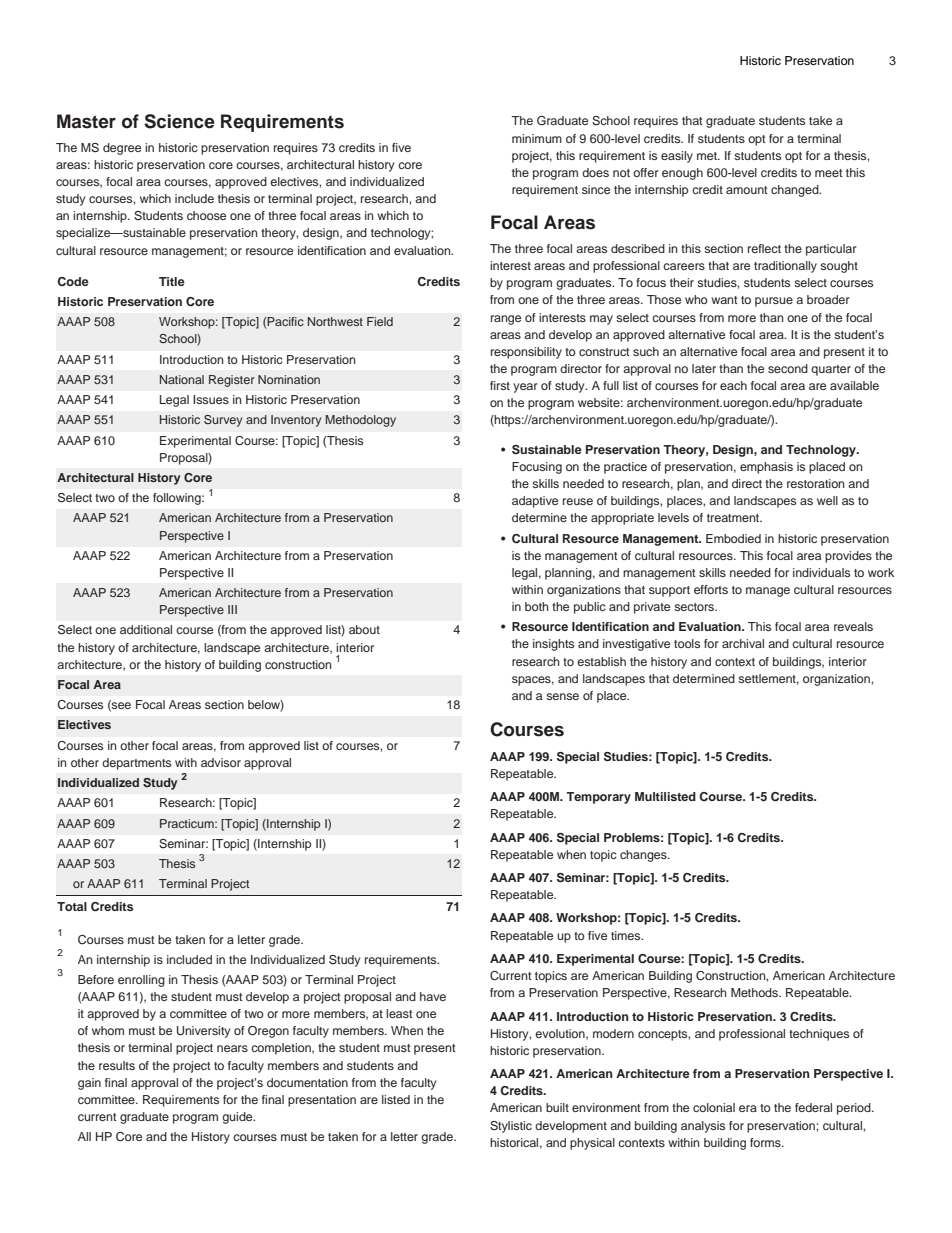 The width and height of the document is (952, 1233). What do you see at coordinates (537, 606) in the document?
I see `both` at bounding box center [537, 606].
